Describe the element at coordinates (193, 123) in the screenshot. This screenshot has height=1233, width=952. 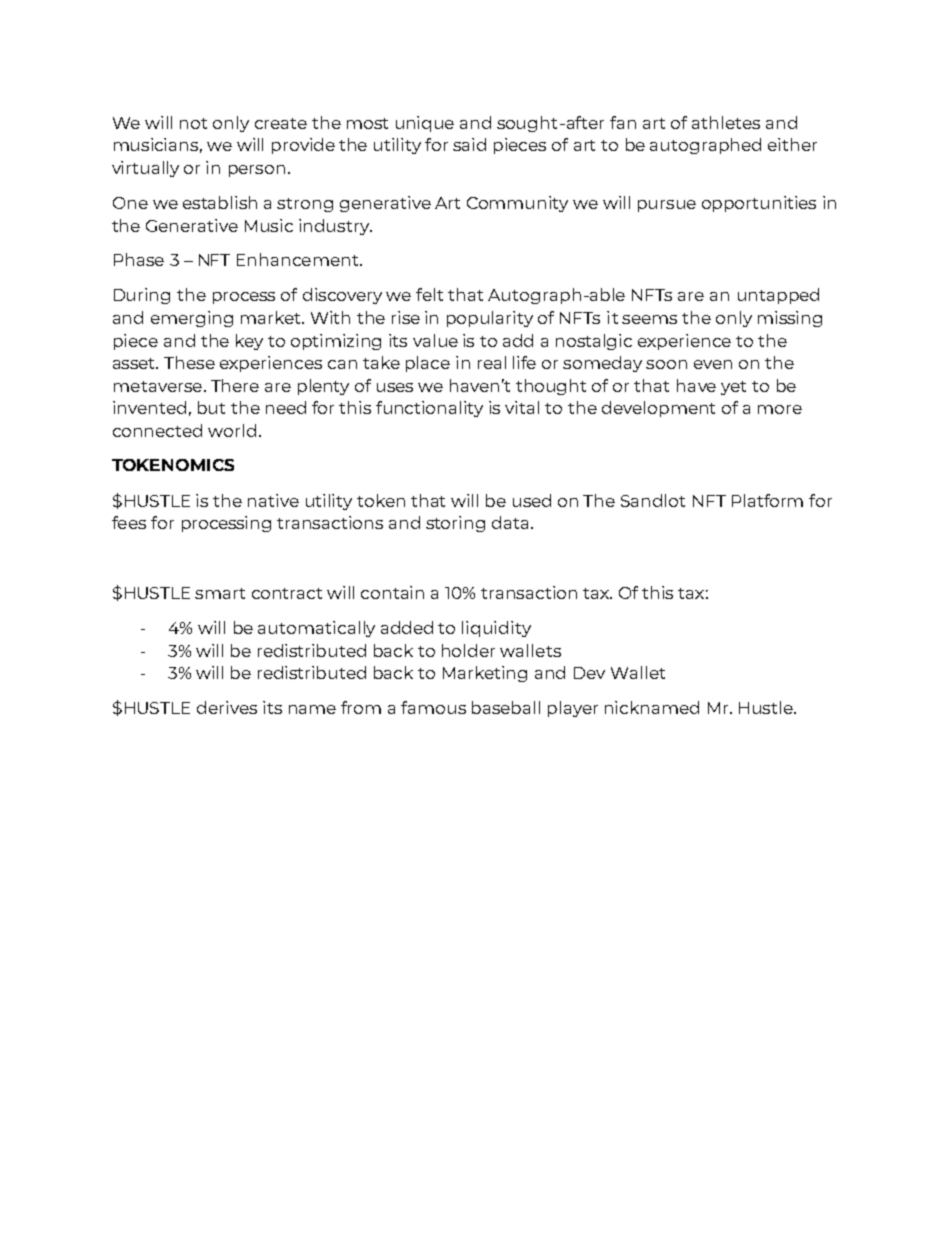
I see `not` at that location.
